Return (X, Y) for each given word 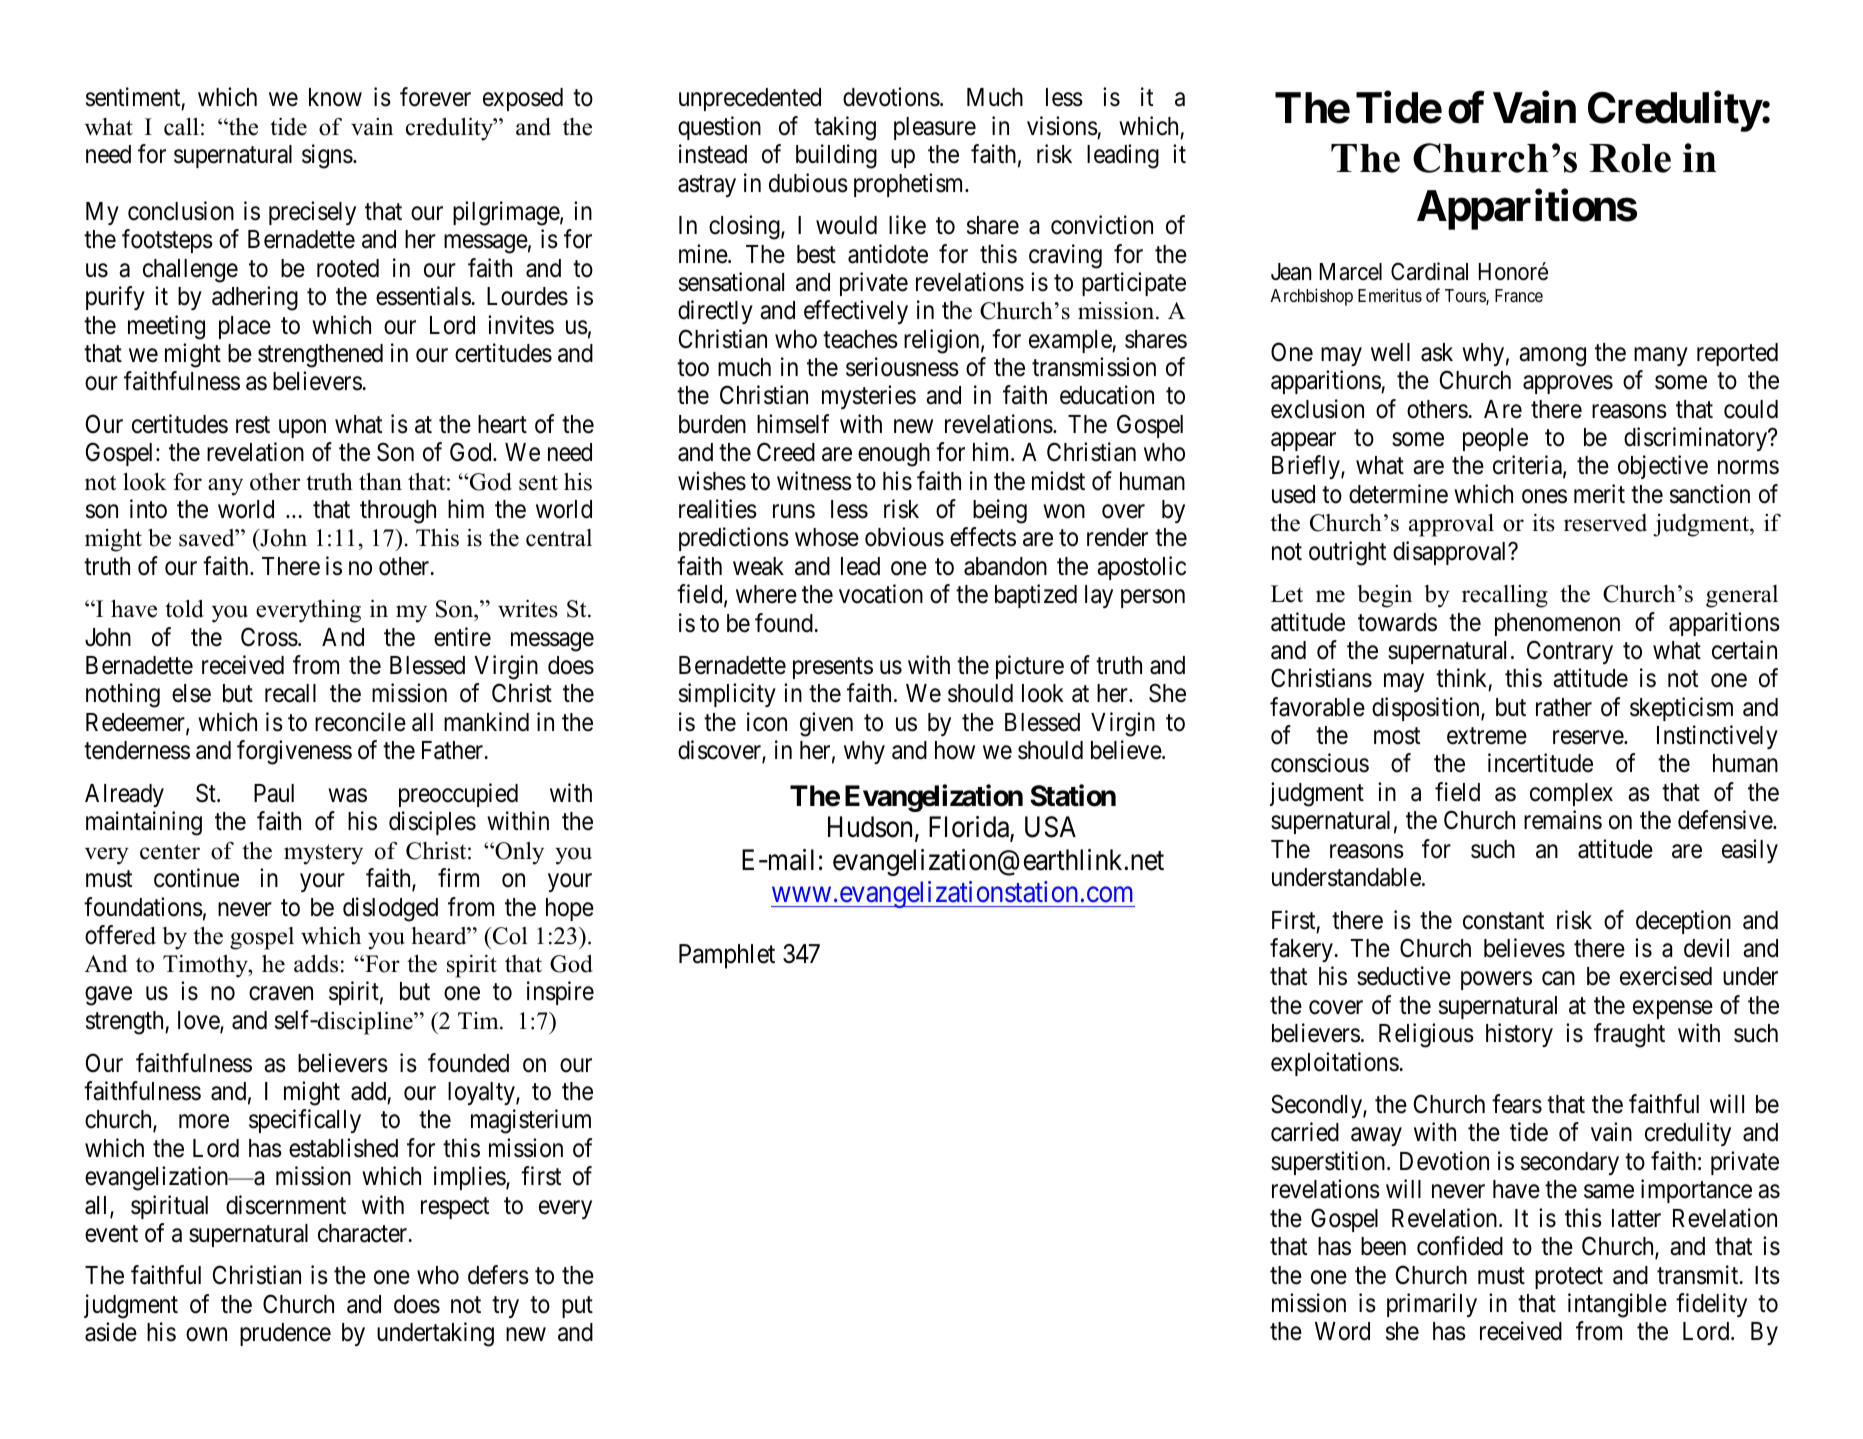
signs (327, 156)
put (577, 1307)
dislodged (390, 909)
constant (1503, 921)
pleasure (935, 128)
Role (1630, 158)
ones (1544, 497)
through (398, 512)
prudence (285, 1334)
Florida (970, 828)
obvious (904, 537)
